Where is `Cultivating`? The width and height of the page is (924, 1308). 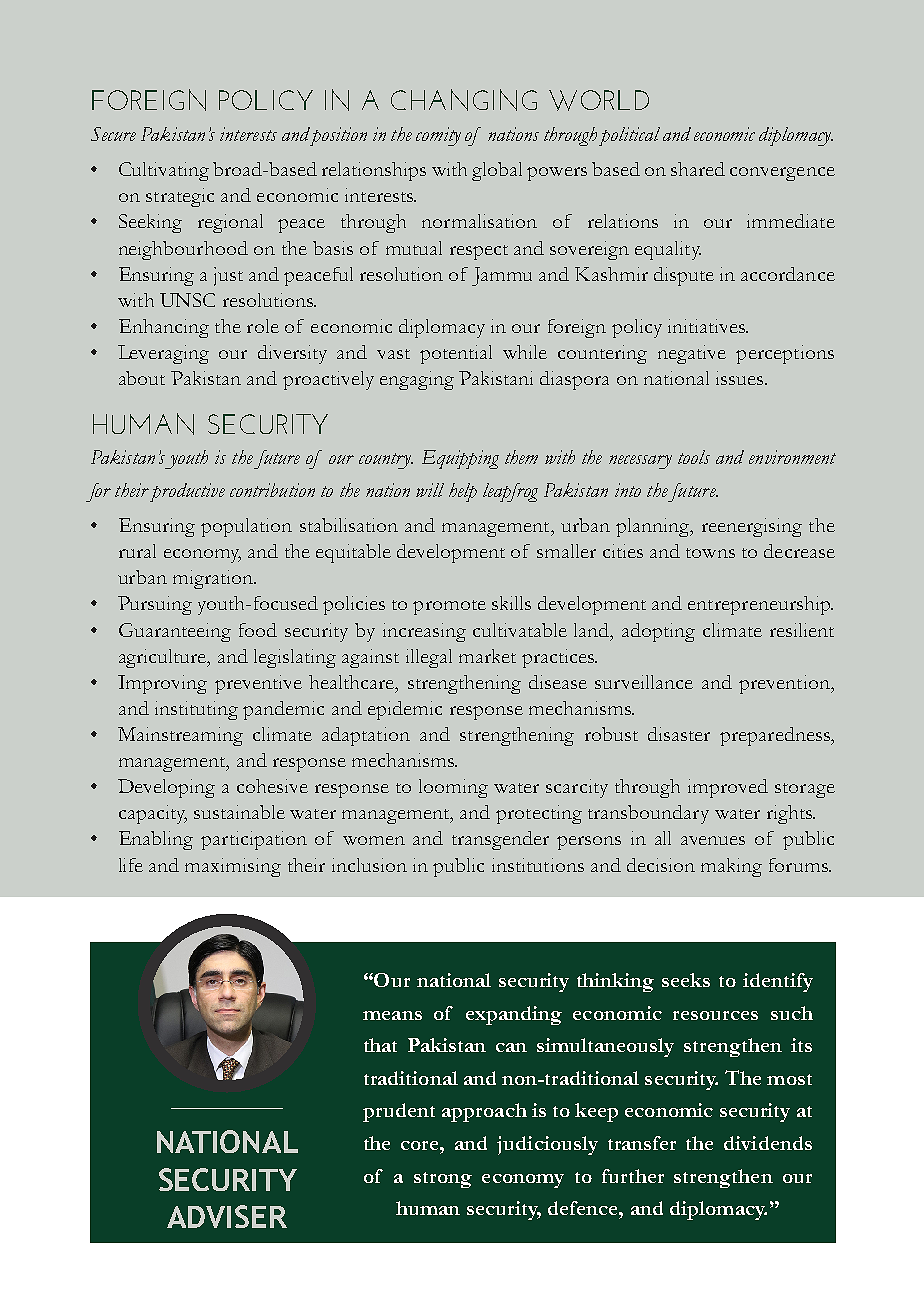 Cultivating is located at coordinates (164, 171).
